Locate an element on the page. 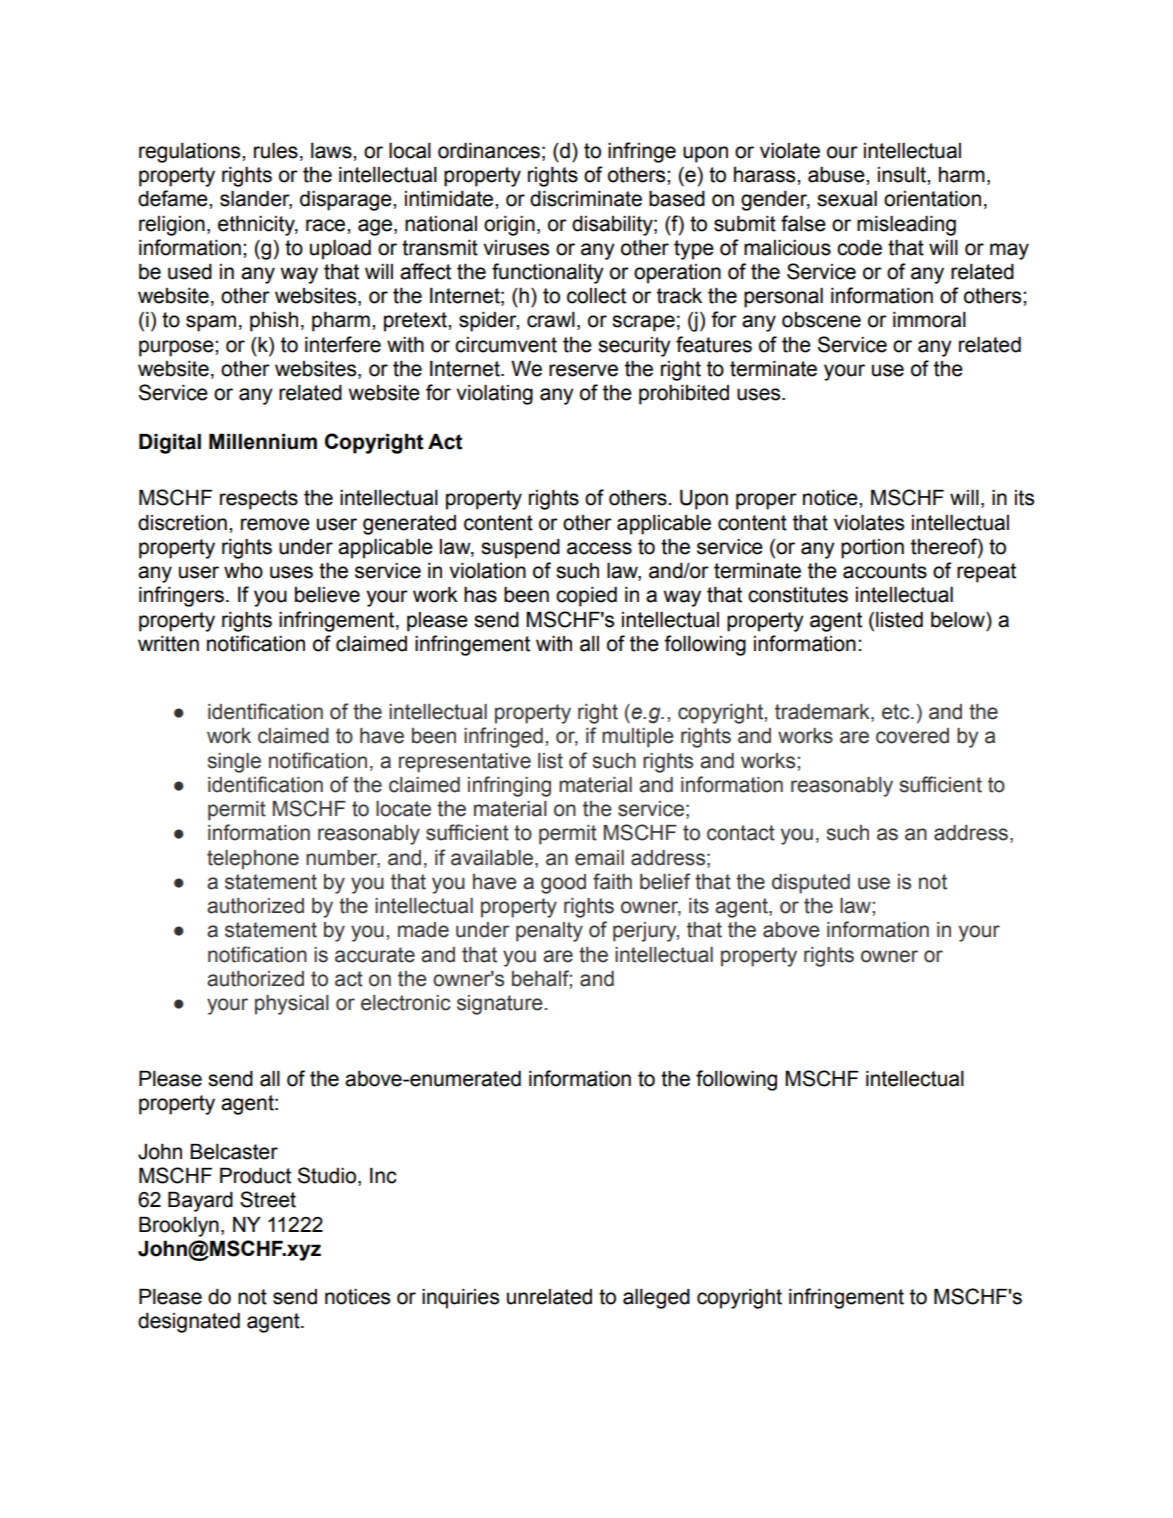 This document has height=1518, width=1173. multiple is located at coordinates (638, 738).
